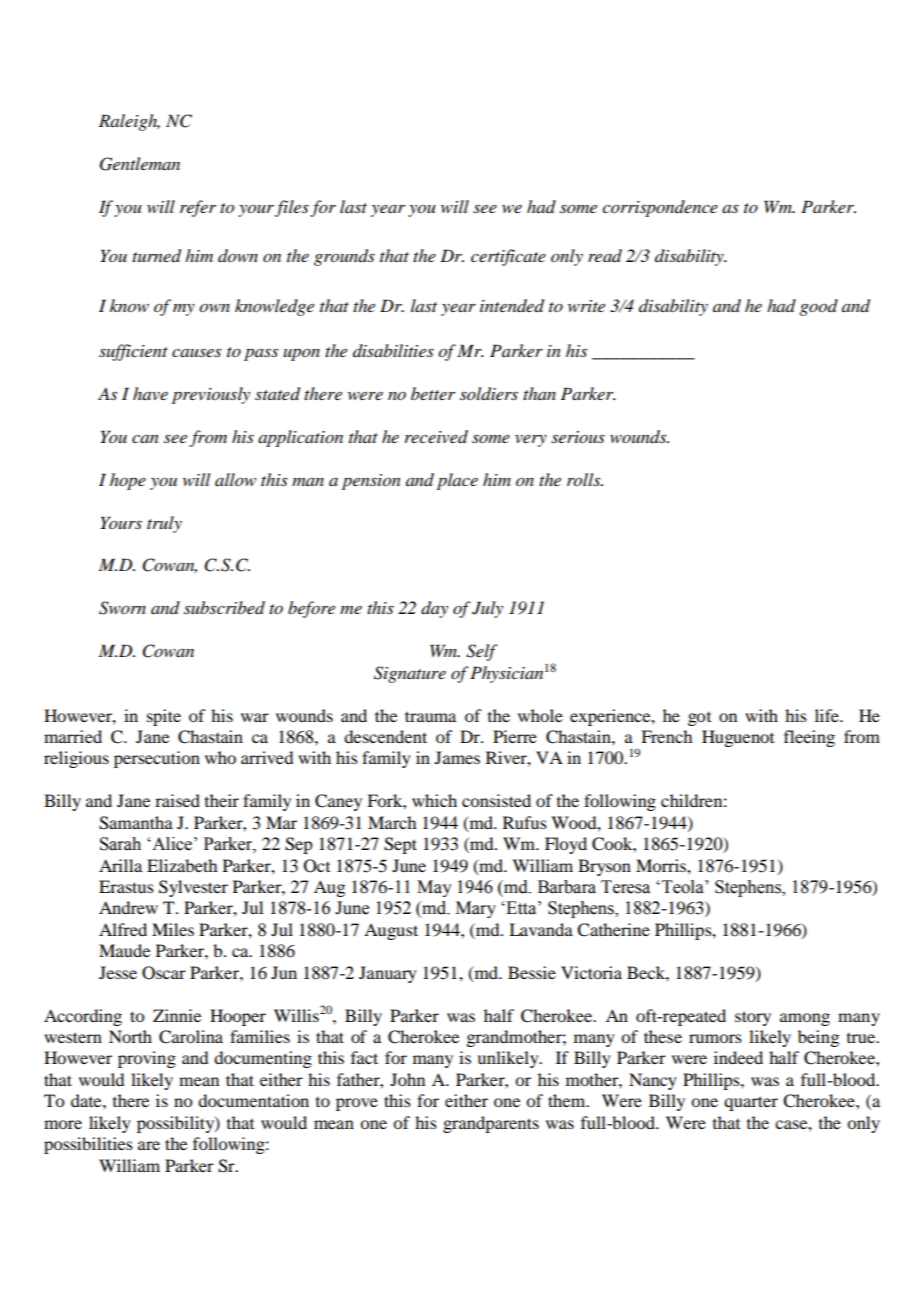 Image resolution: width=924 pixels, height=1307 pixels. What do you see at coordinates (828, 715) in the page?
I see `life` at bounding box center [828, 715].
